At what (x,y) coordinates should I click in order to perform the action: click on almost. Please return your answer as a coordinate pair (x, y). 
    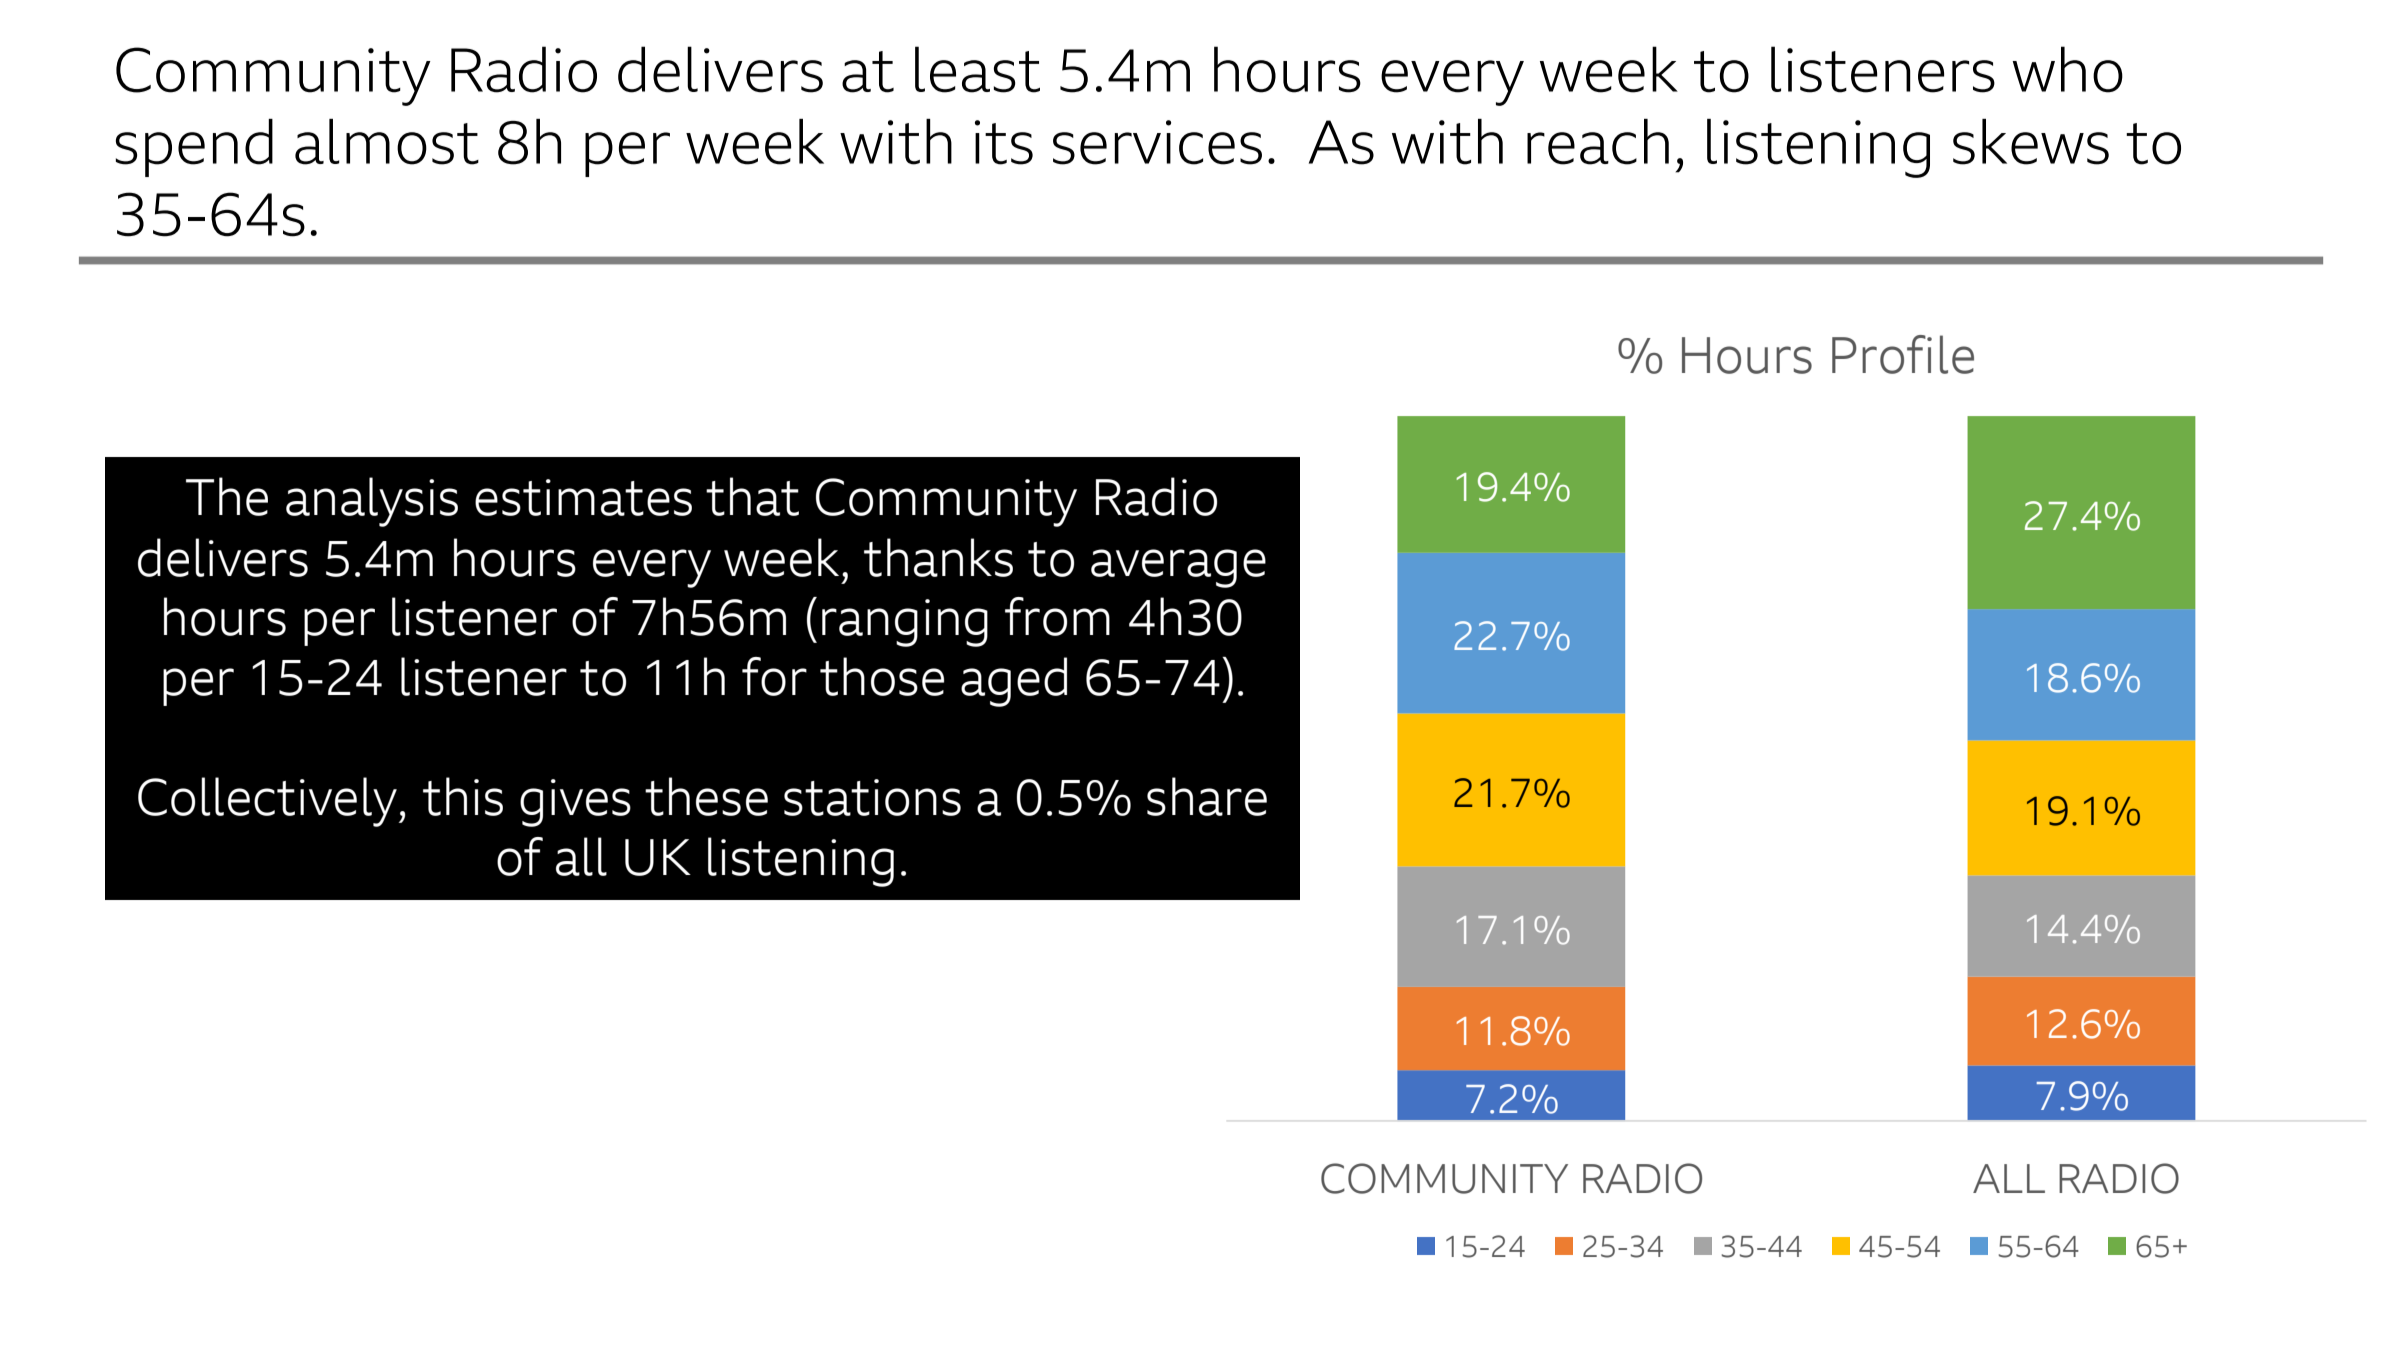
    Looking at the image, I should click on (387, 142).
